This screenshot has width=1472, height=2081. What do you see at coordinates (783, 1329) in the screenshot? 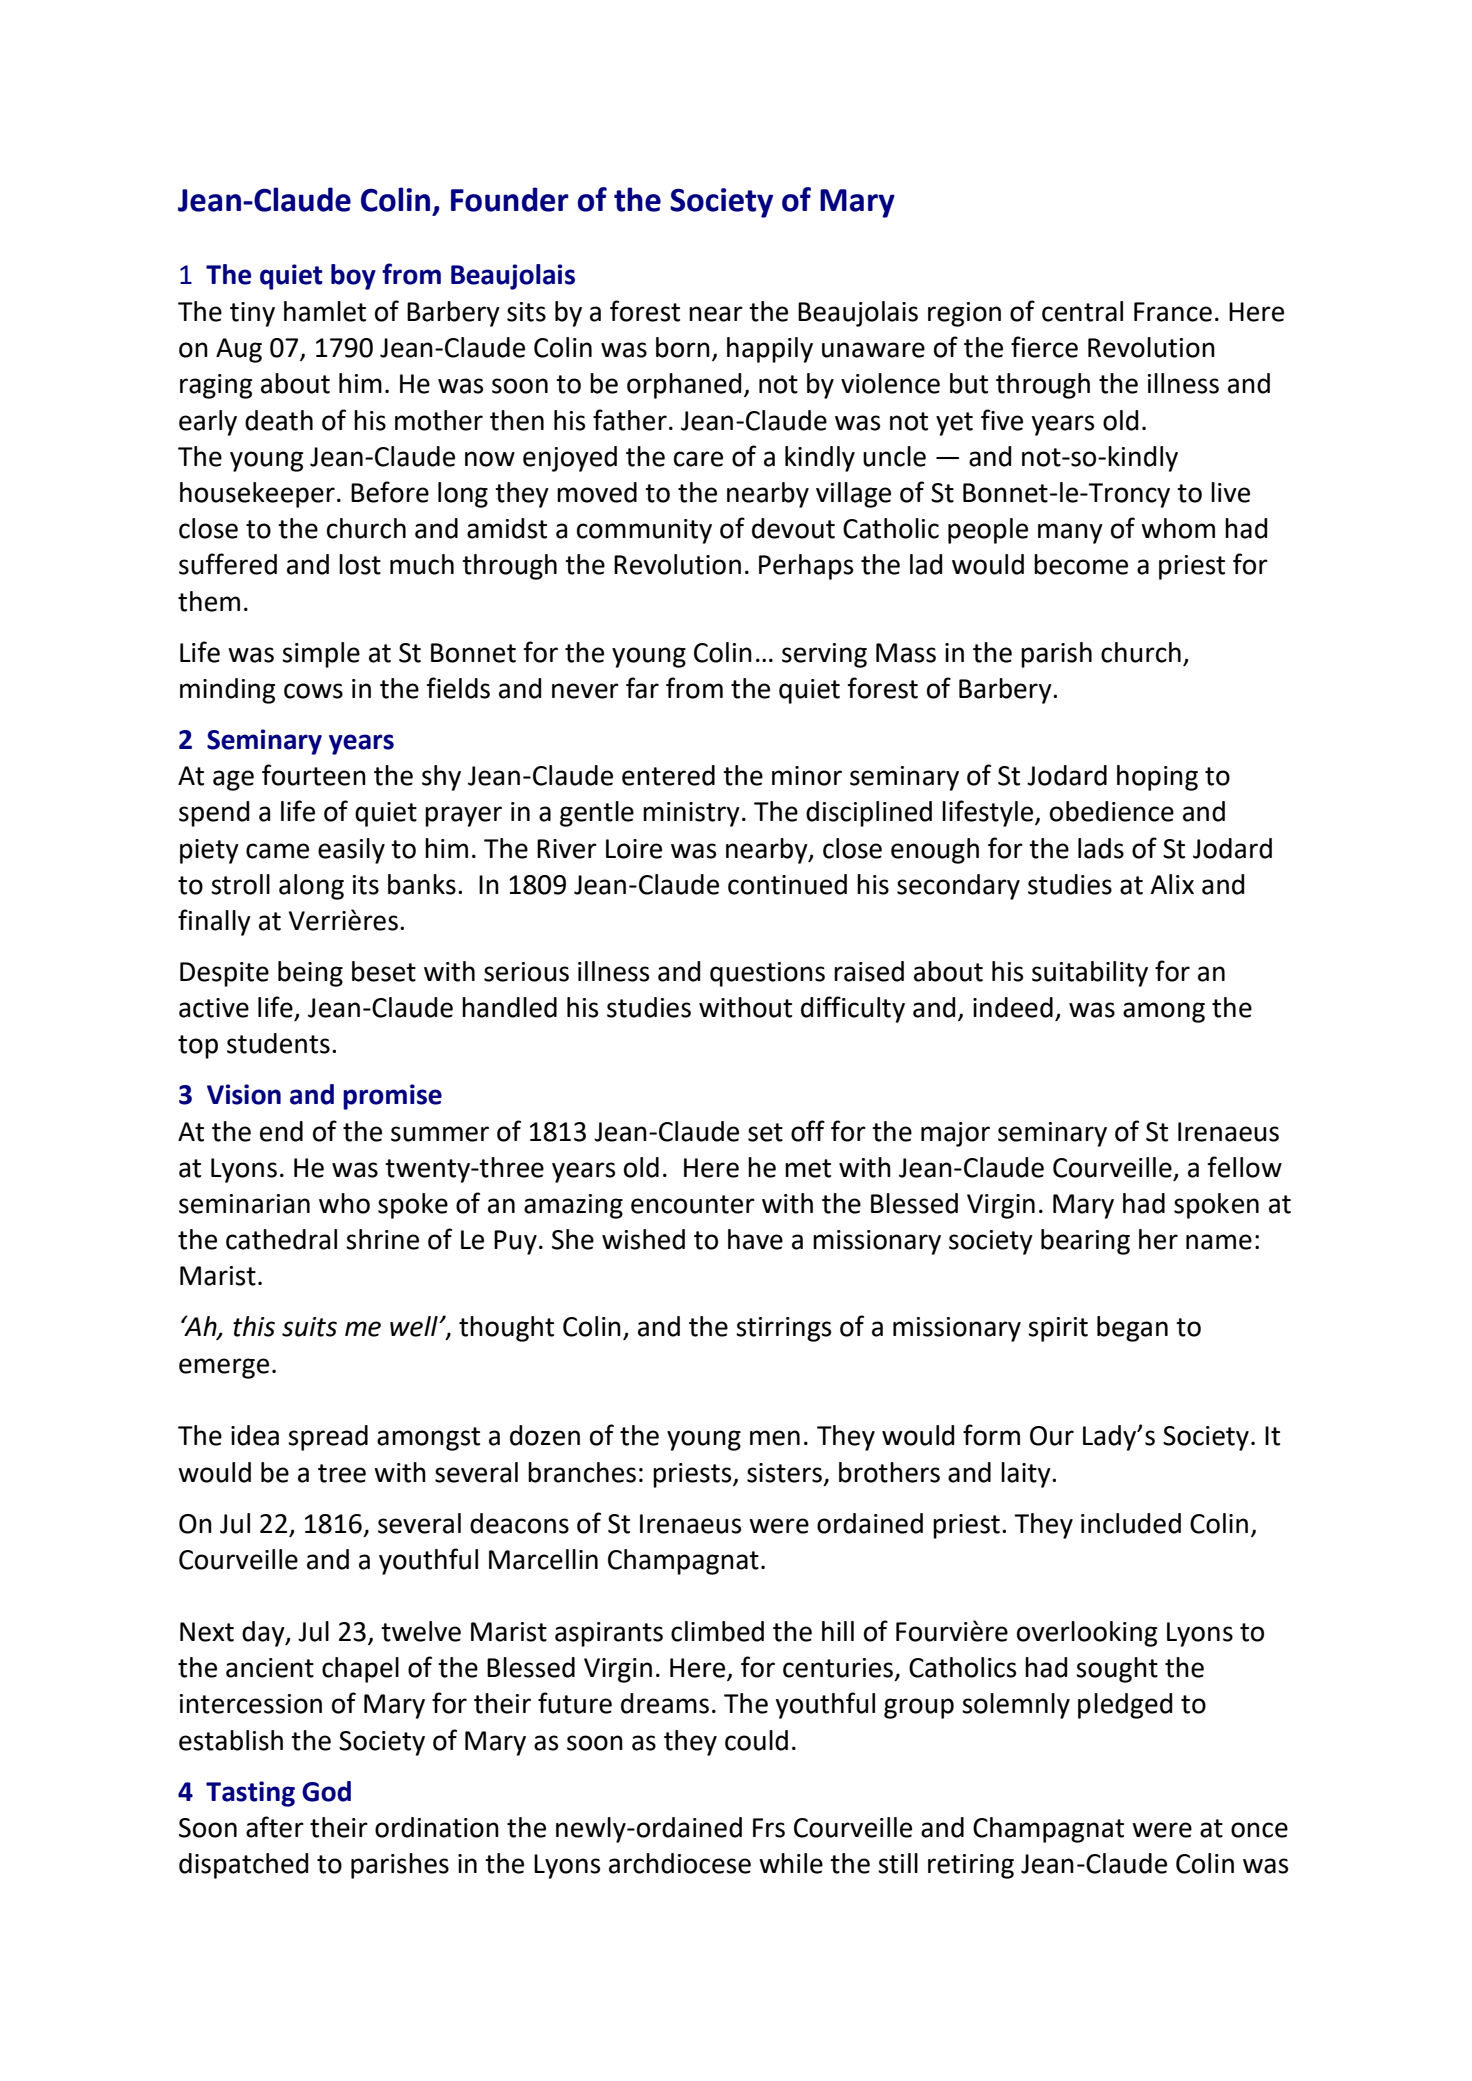
I see `stirrings` at bounding box center [783, 1329].
